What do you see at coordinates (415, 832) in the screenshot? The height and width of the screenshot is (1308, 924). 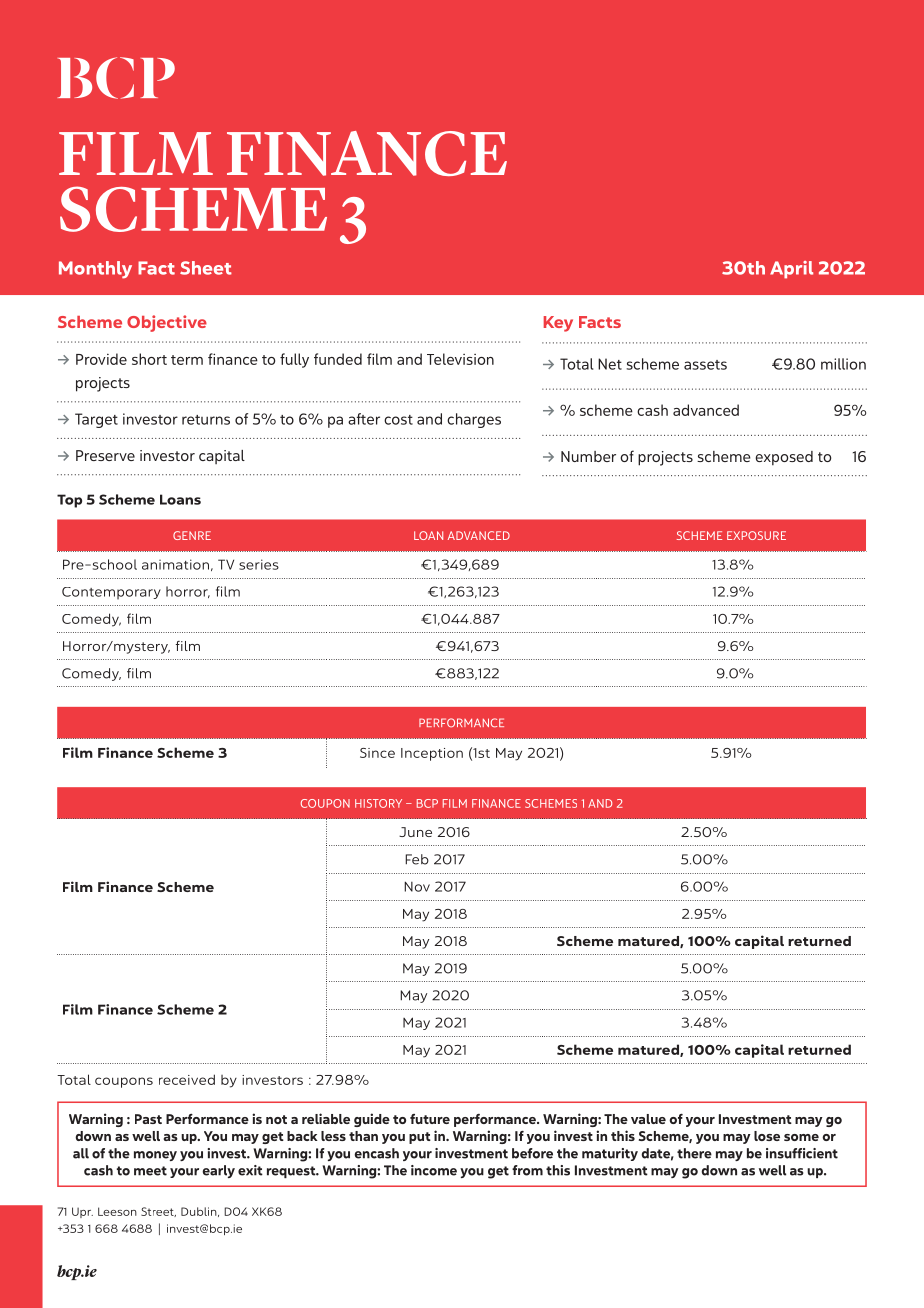 I see `June` at bounding box center [415, 832].
